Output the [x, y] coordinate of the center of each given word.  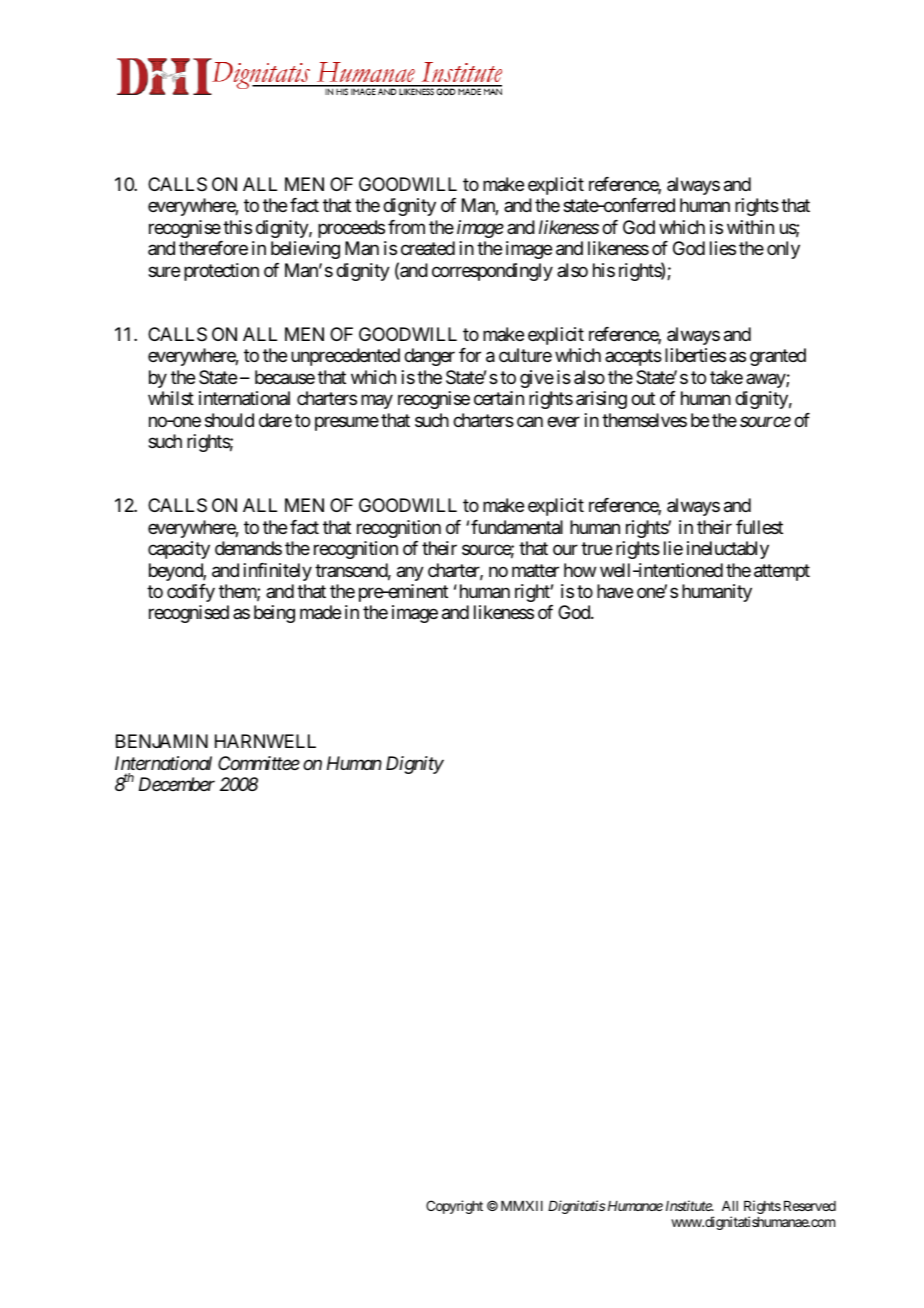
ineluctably [728, 550]
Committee [259, 763]
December [177, 784]
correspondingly [492, 272]
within [750, 227]
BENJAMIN [162, 741]
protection [221, 272]
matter [535, 570]
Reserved [810, 1206]
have [615, 591]
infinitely [278, 572]
